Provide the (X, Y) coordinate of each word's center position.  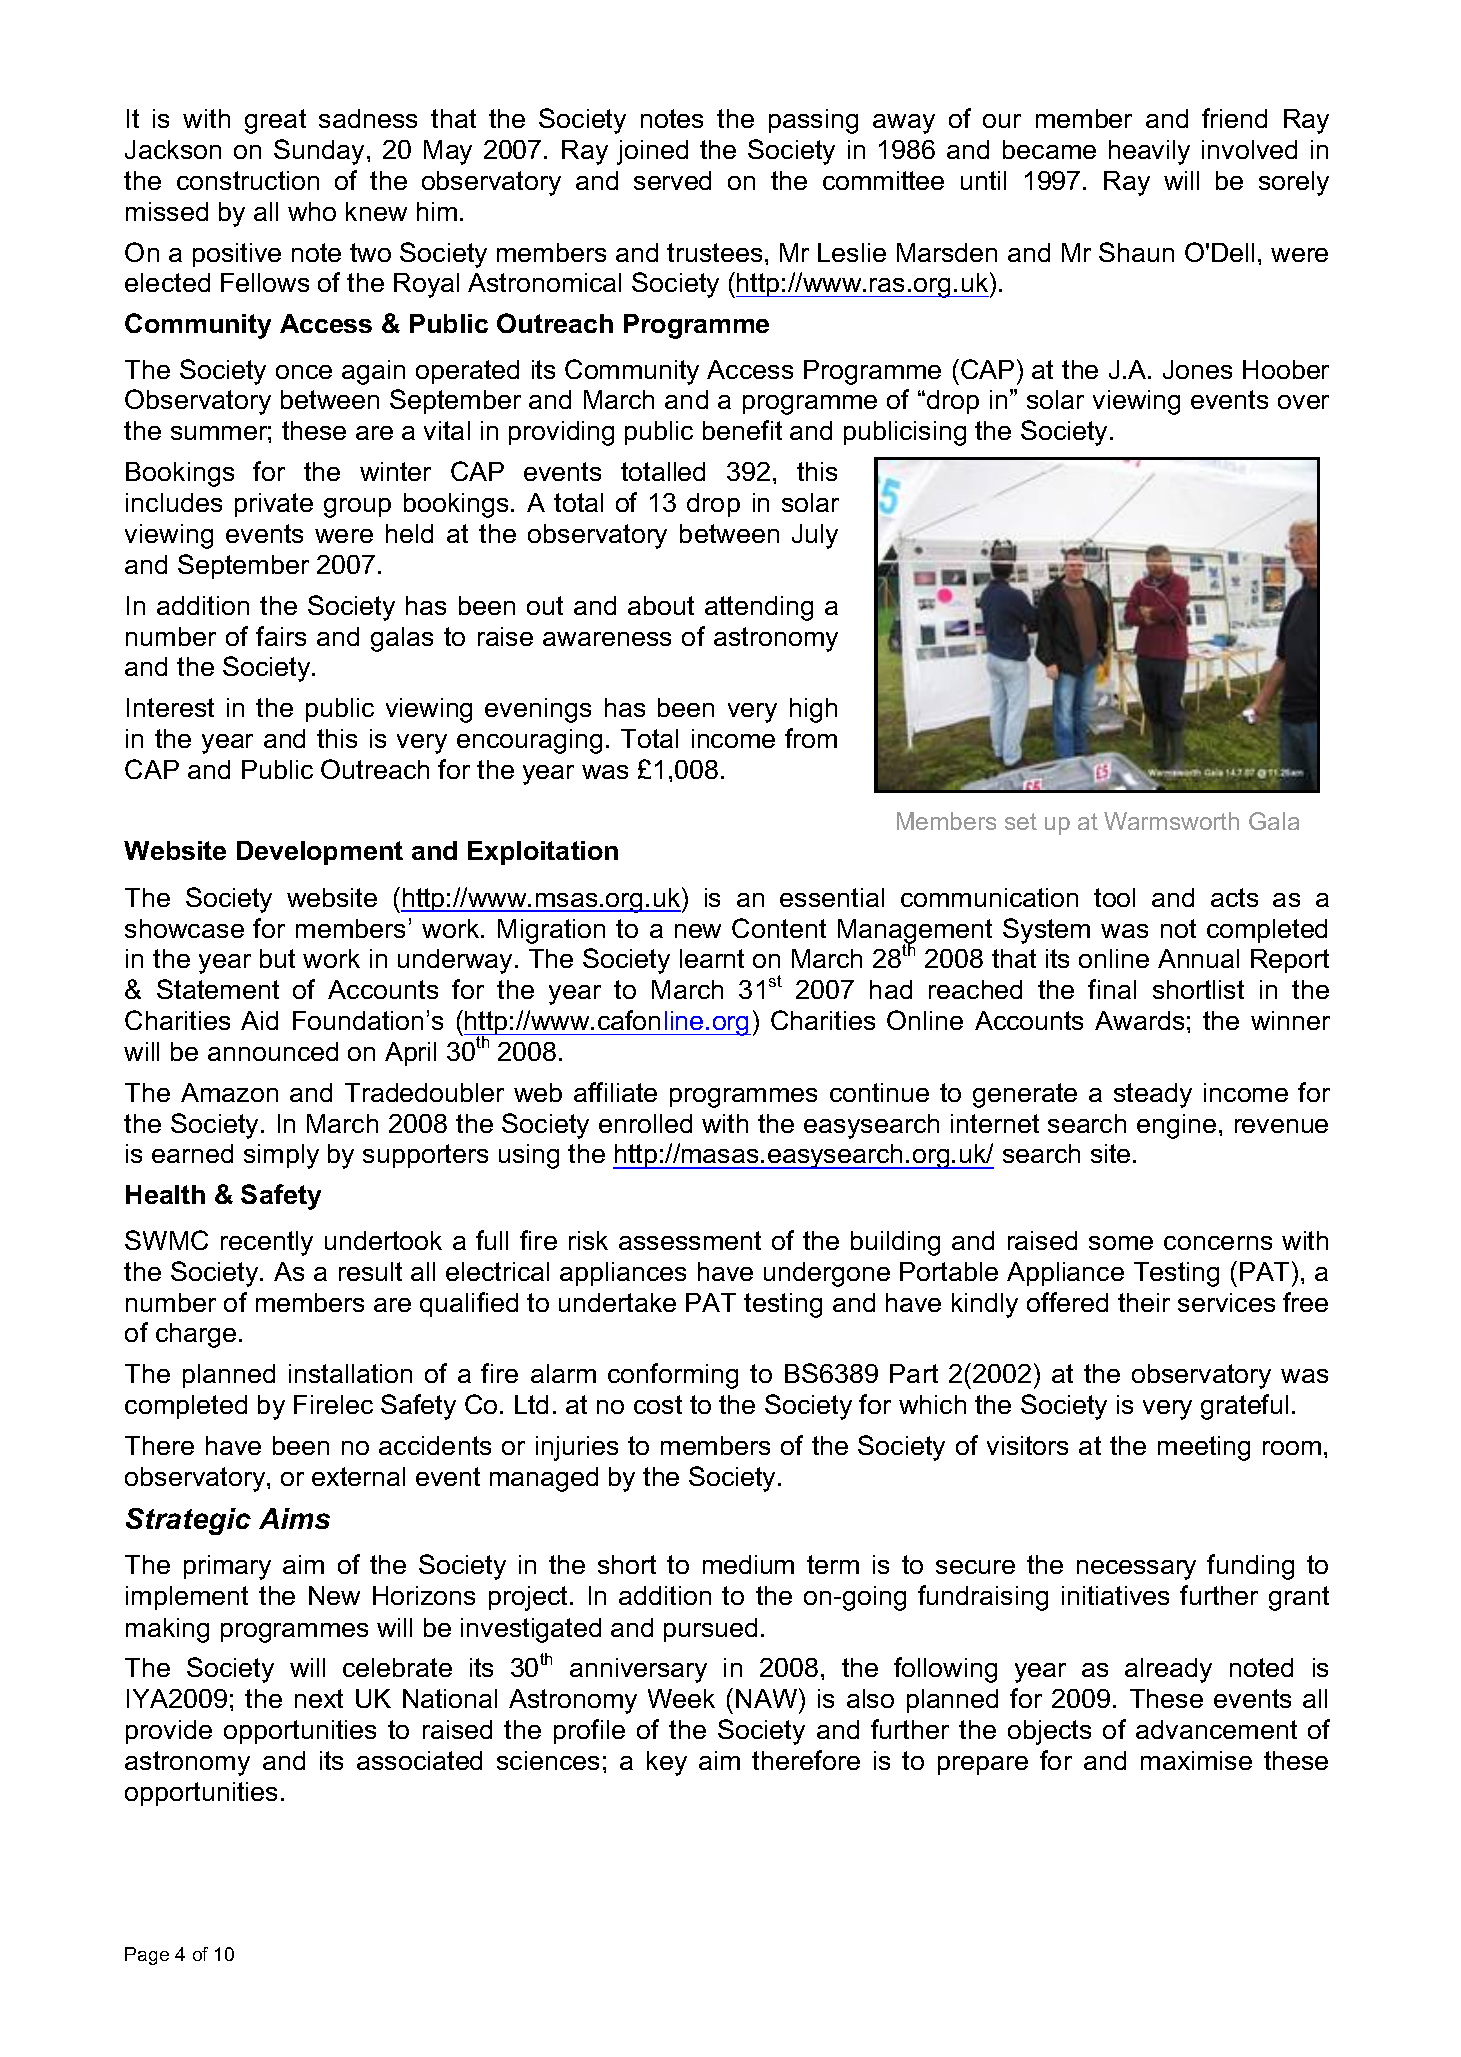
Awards (1139, 1020)
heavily (1149, 152)
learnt (712, 958)
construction (248, 180)
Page (147, 1956)
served (672, 180)
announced (273, 1051)
